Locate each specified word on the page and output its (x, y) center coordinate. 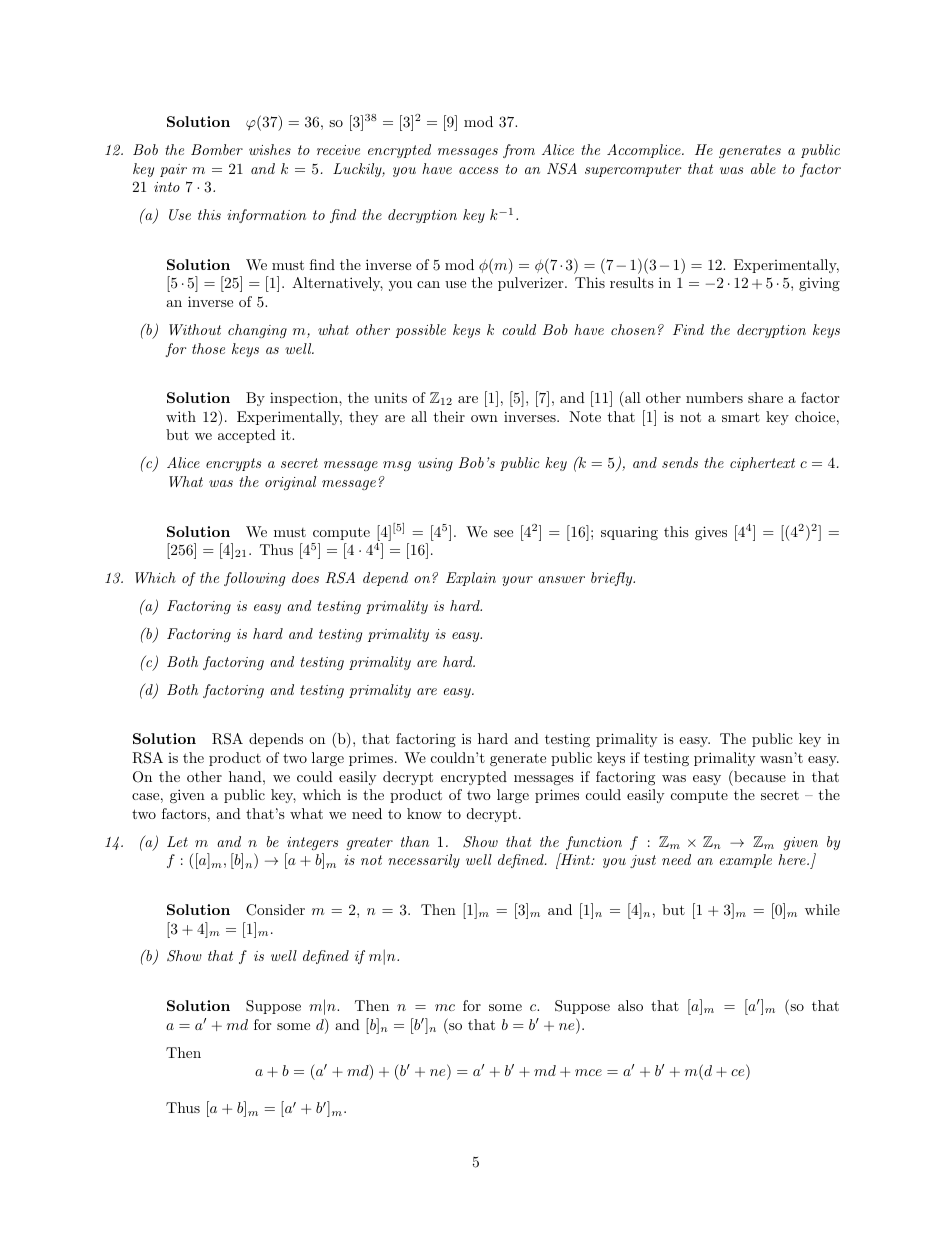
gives (711, 533)
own (484, 418)
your (517, 581)
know (424, 813)
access (478, 170)
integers (312, 843)
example (745, 861)
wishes (270, 149)
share (765, 397)
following (254, 579)
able (763, 168)
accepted (247, 436)
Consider (275, 910)
